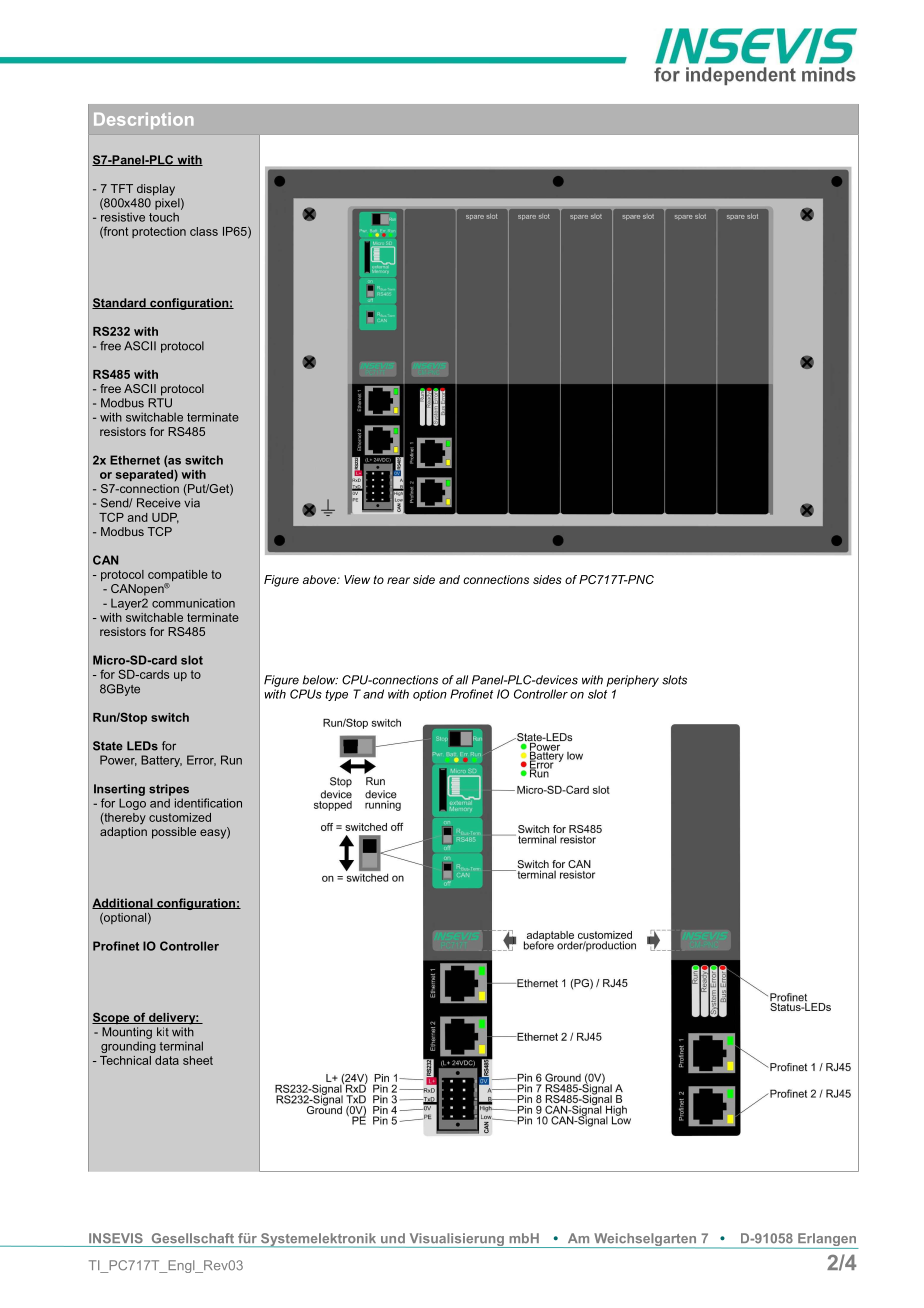  I want to click on rear, so click(398, 580).
